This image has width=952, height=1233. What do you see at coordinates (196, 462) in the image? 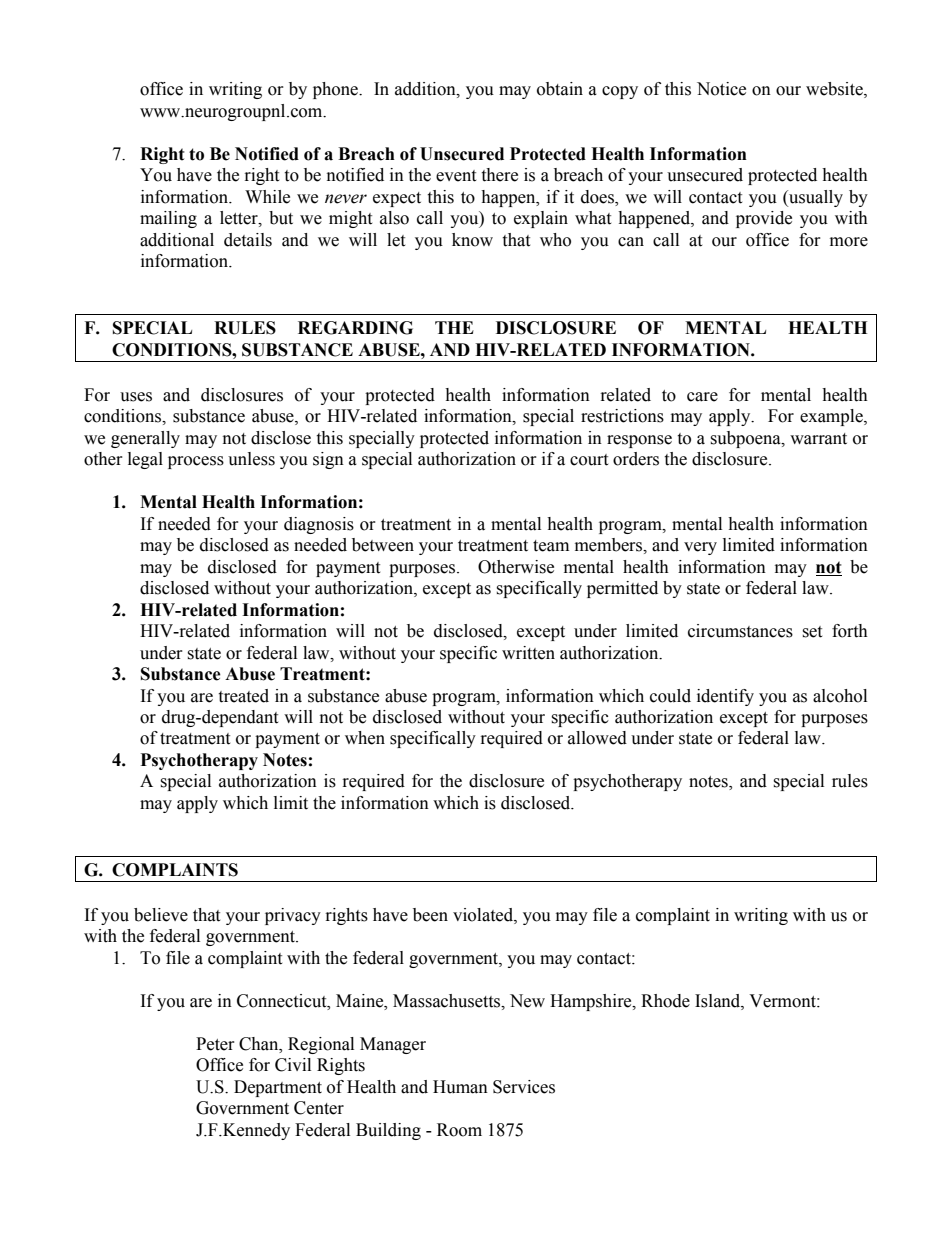
I see `process` at bounding box center [196, 462].
